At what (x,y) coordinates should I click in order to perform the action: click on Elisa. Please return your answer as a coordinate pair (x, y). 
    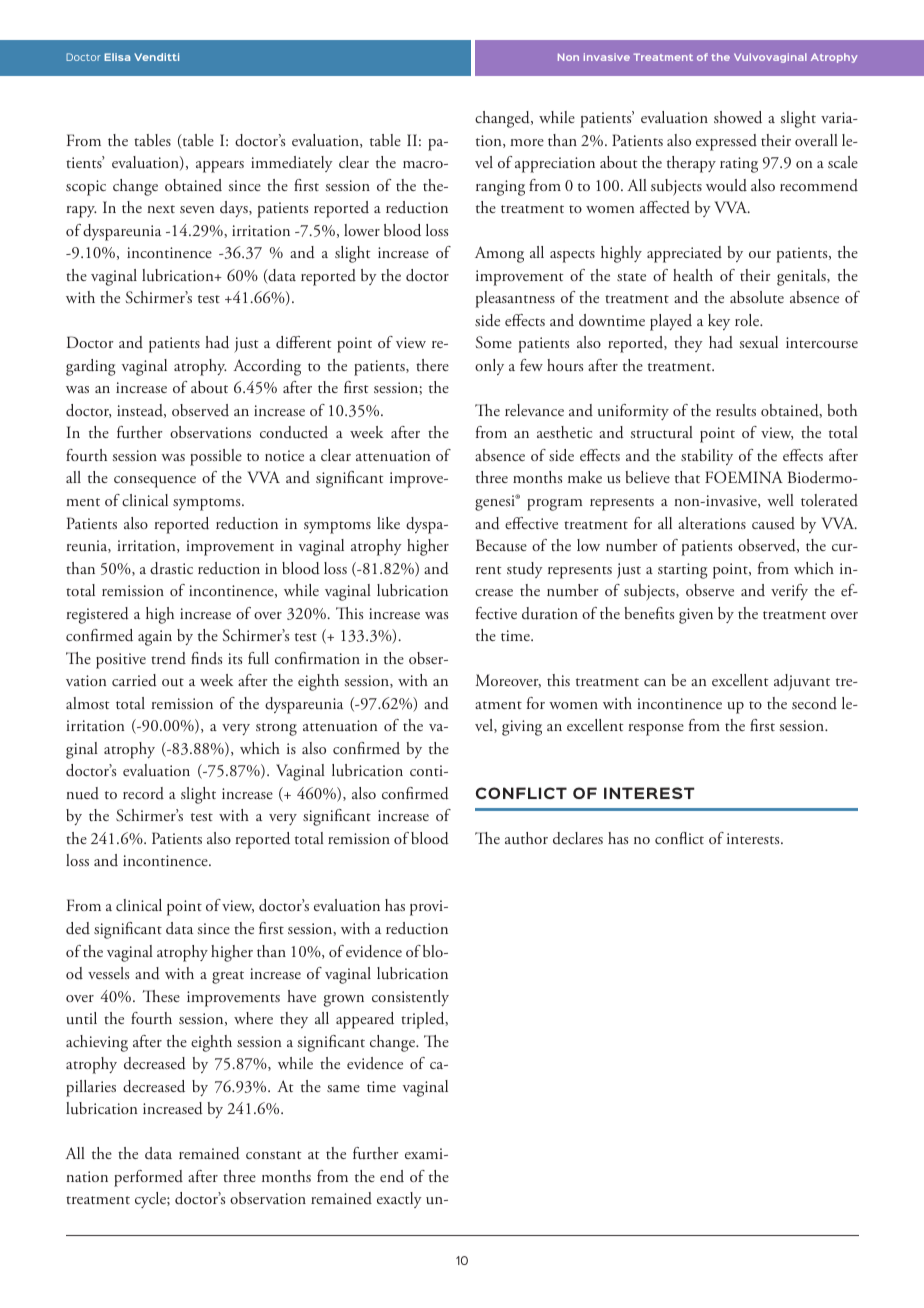
    Looking at the image, I should click on (117, 57).
